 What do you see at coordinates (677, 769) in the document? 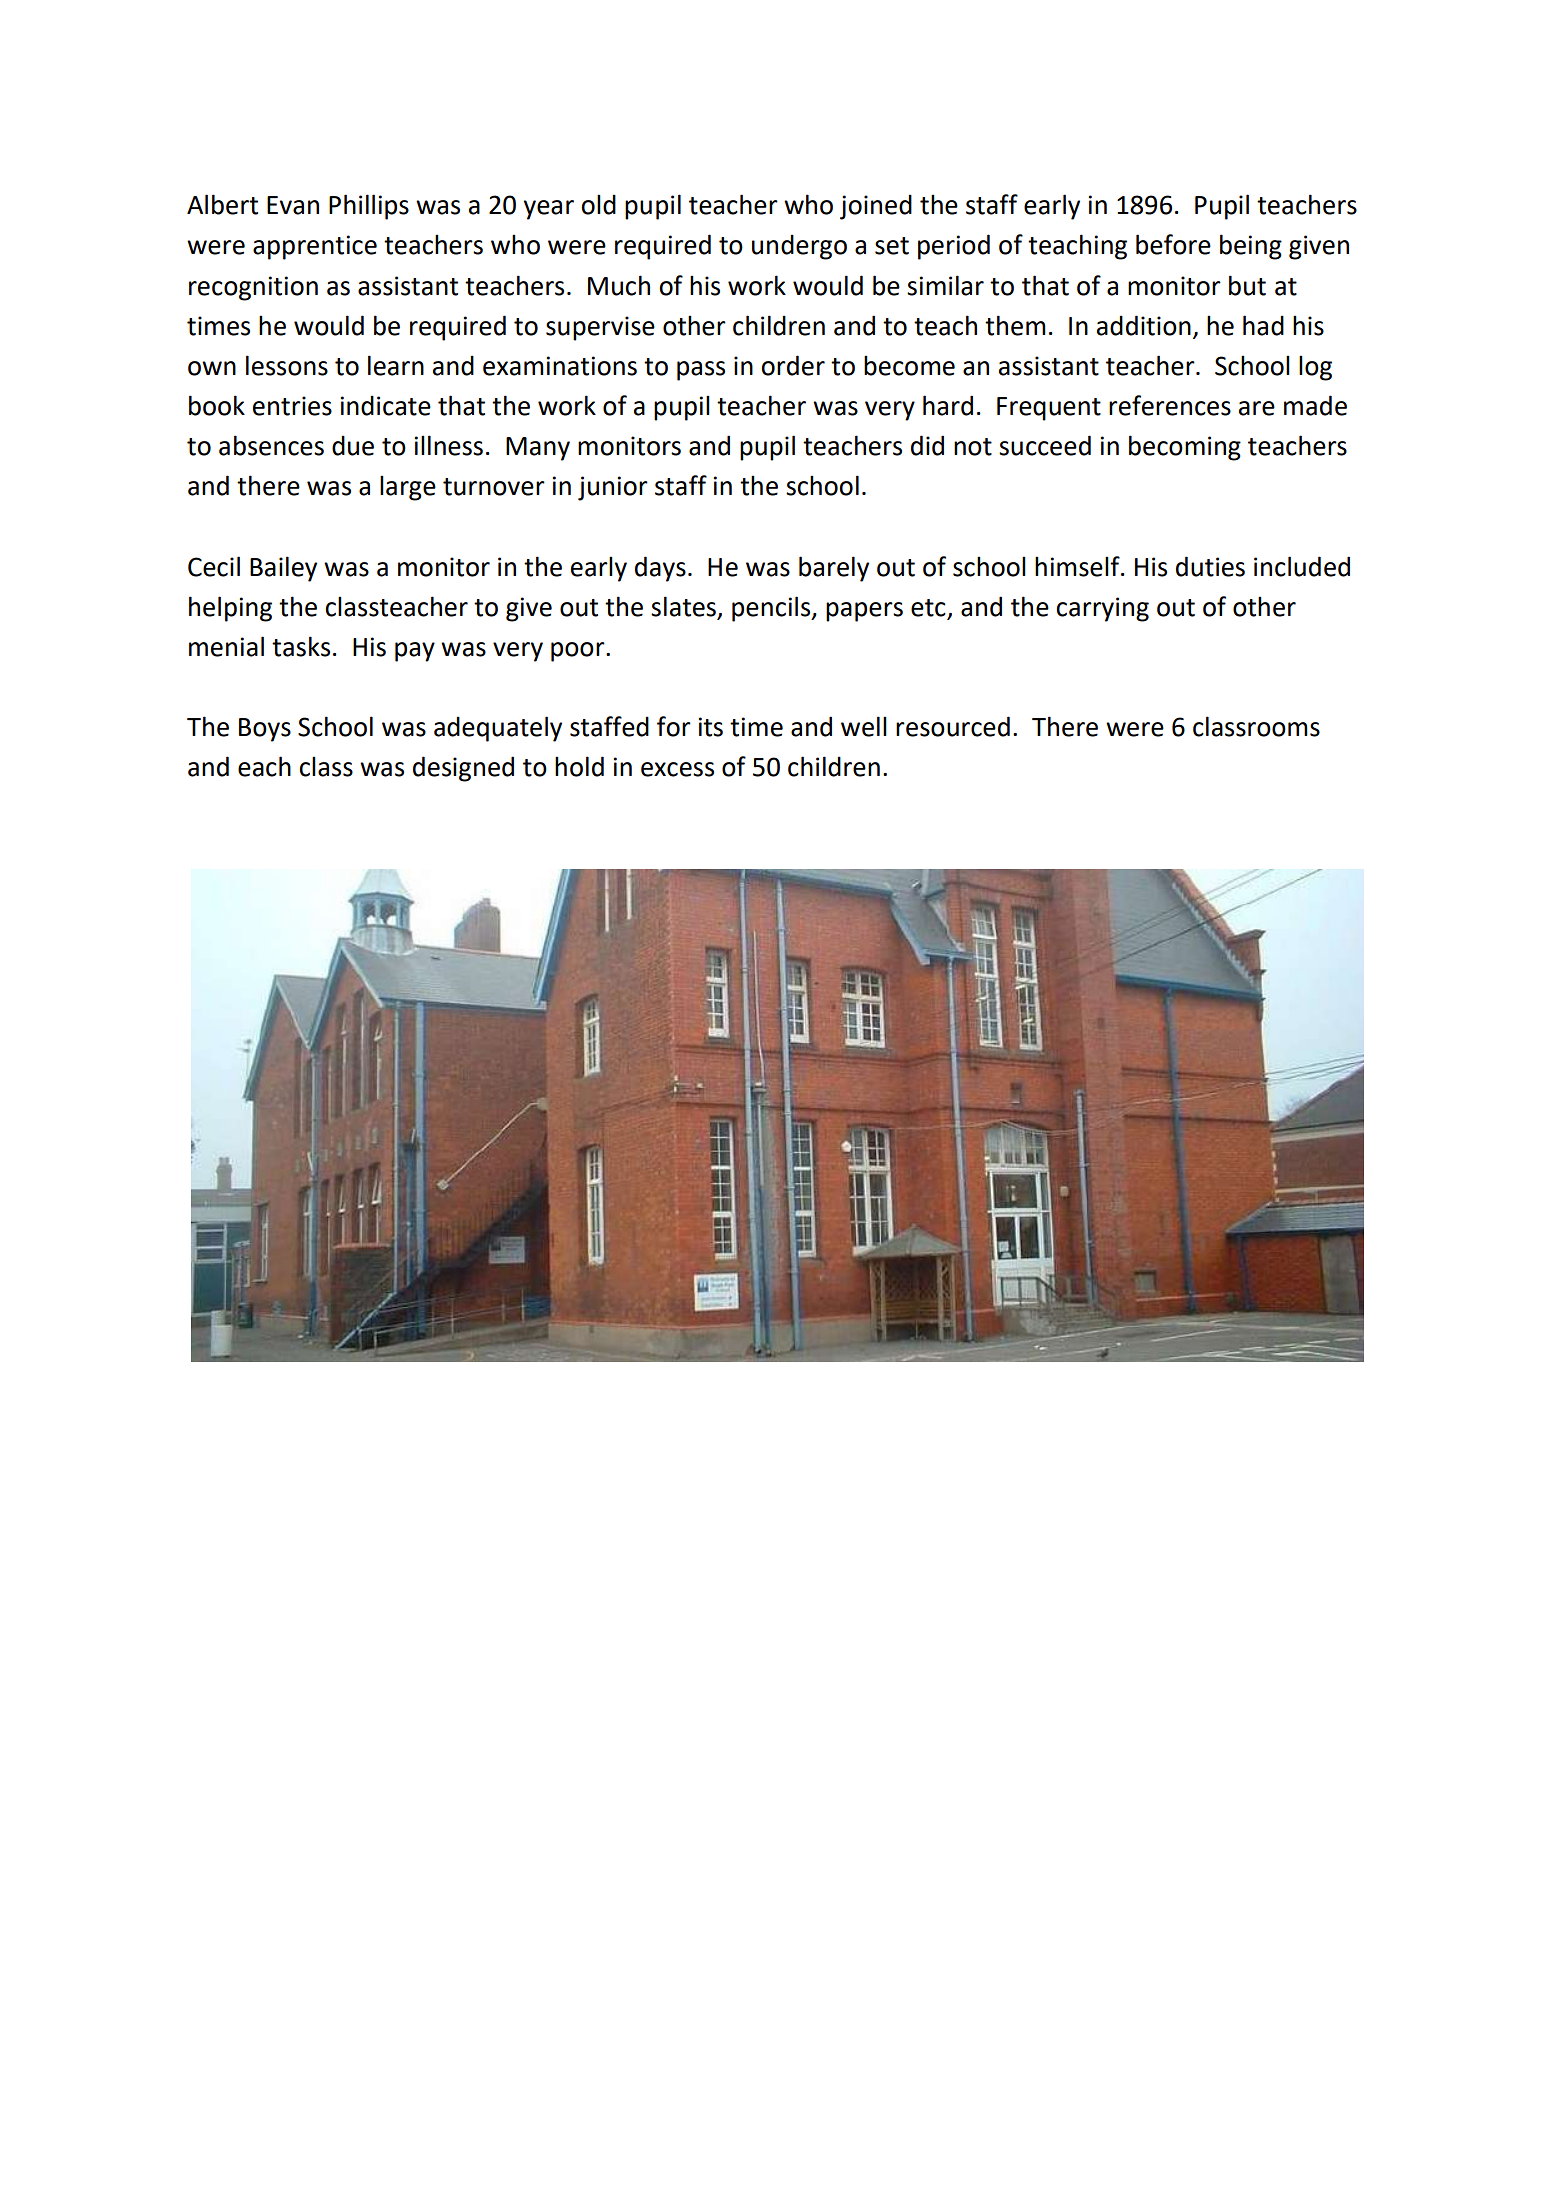
I see `excess` at bounding box center [677, 769].
